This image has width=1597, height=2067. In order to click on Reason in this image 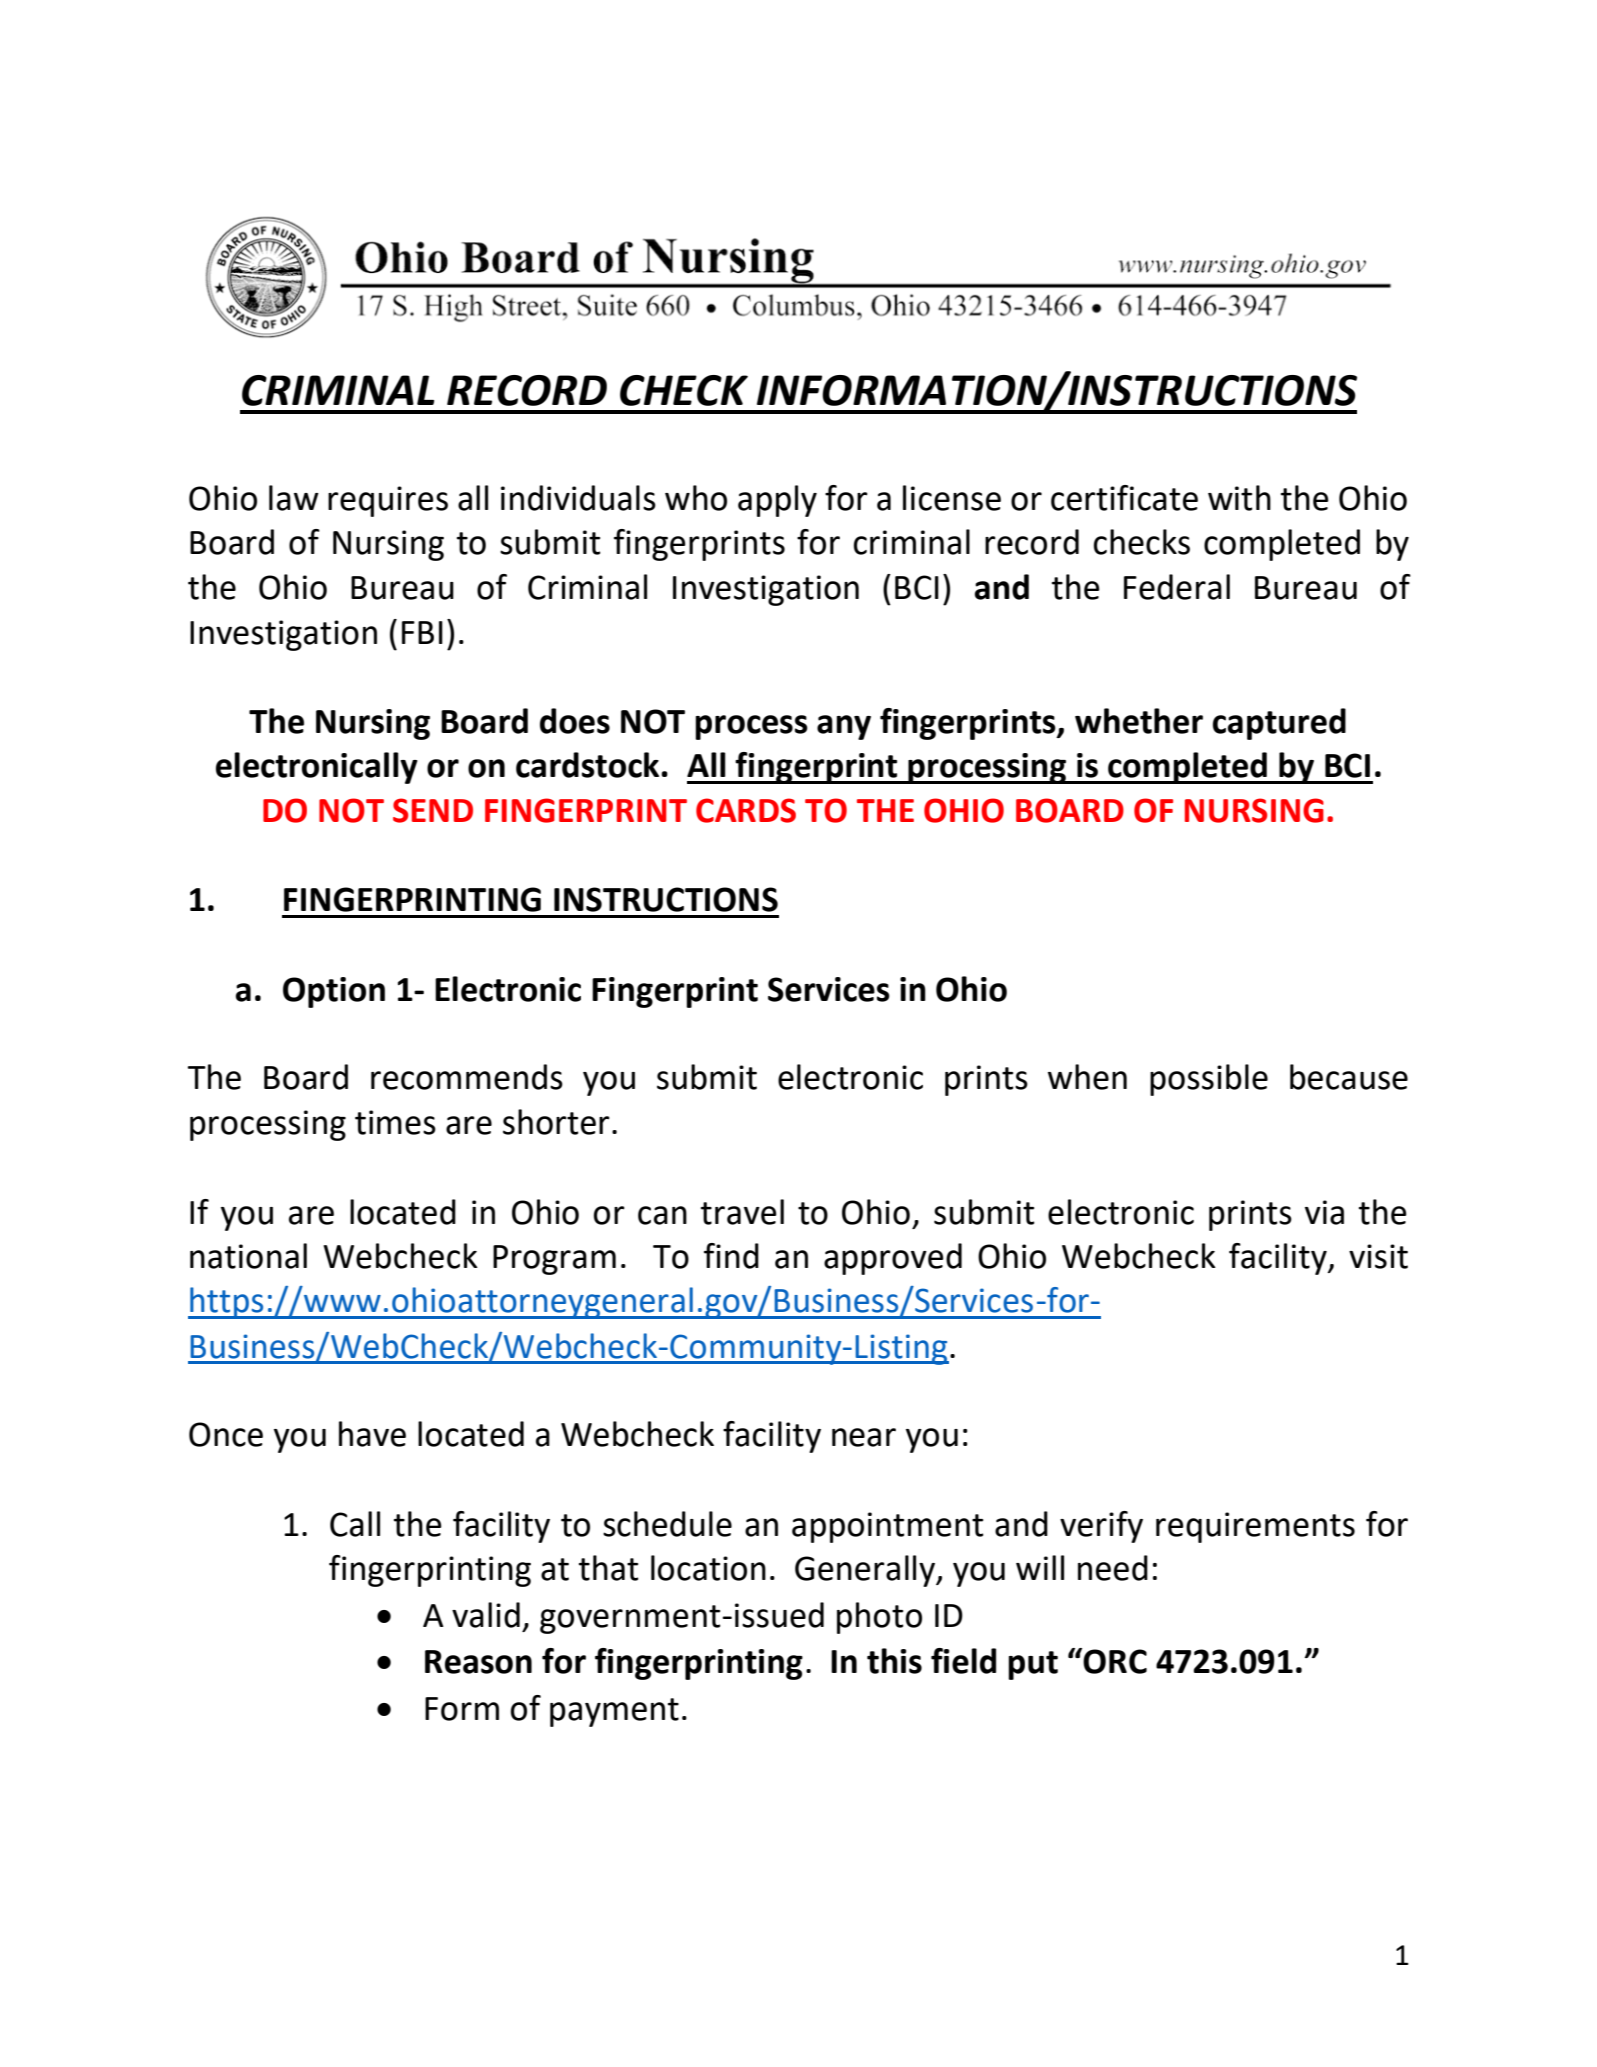, I will do `click(478, 1662)`.
